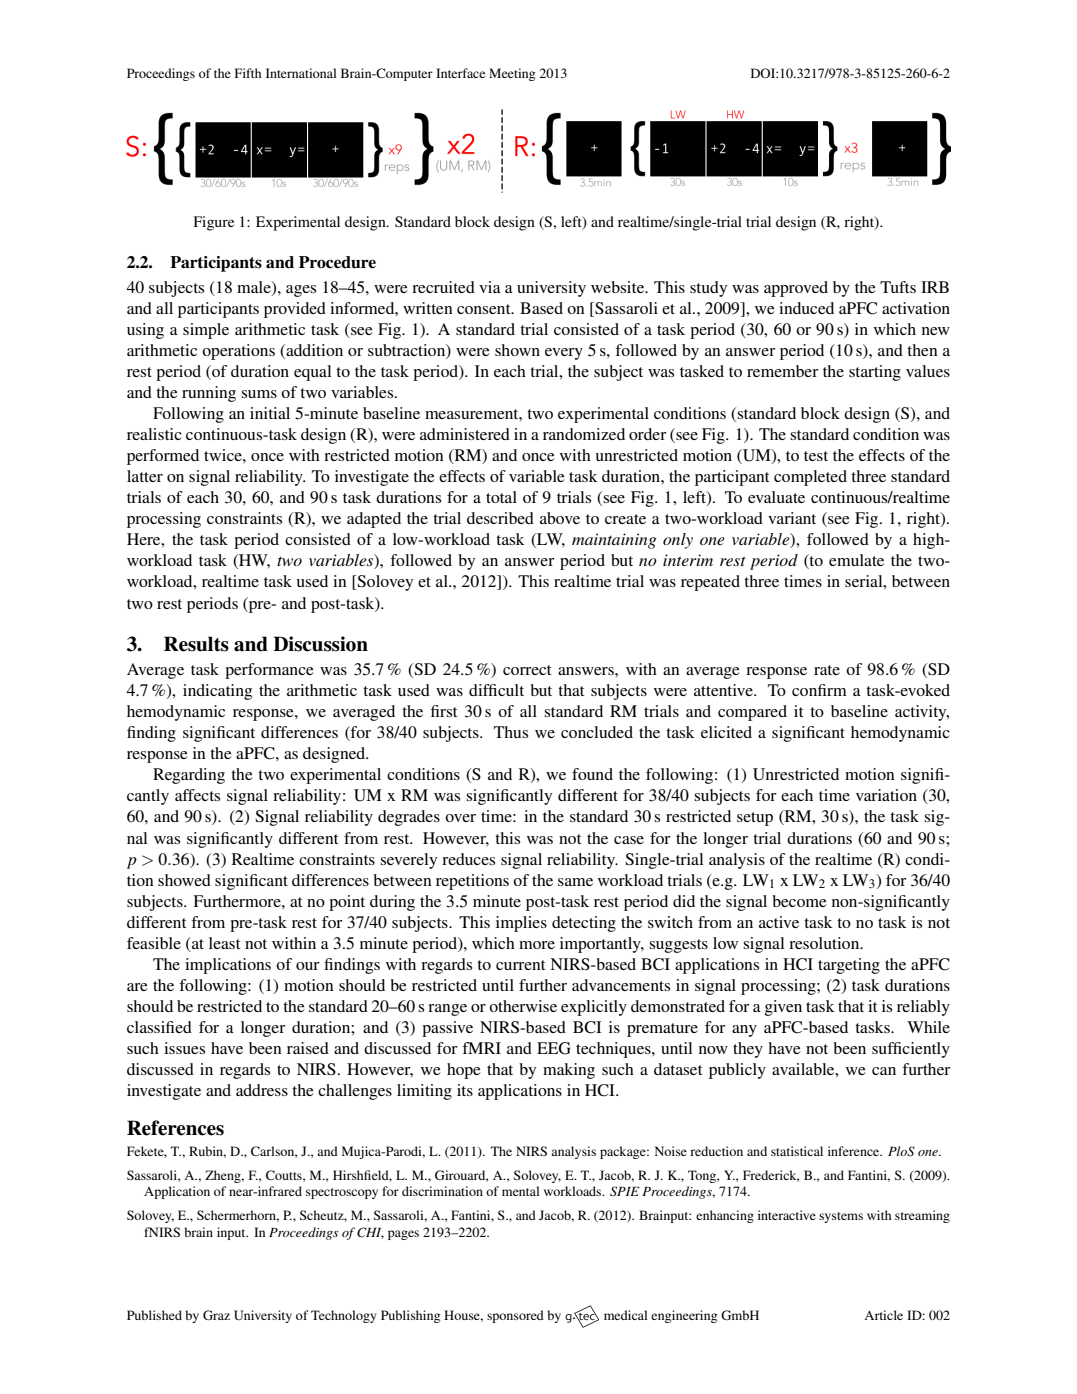 This page has width=1077, height=1394. What do you see at coordinates (515, 1316) in the page?
I see `sponsored` at bounding box center [515, 1316].
